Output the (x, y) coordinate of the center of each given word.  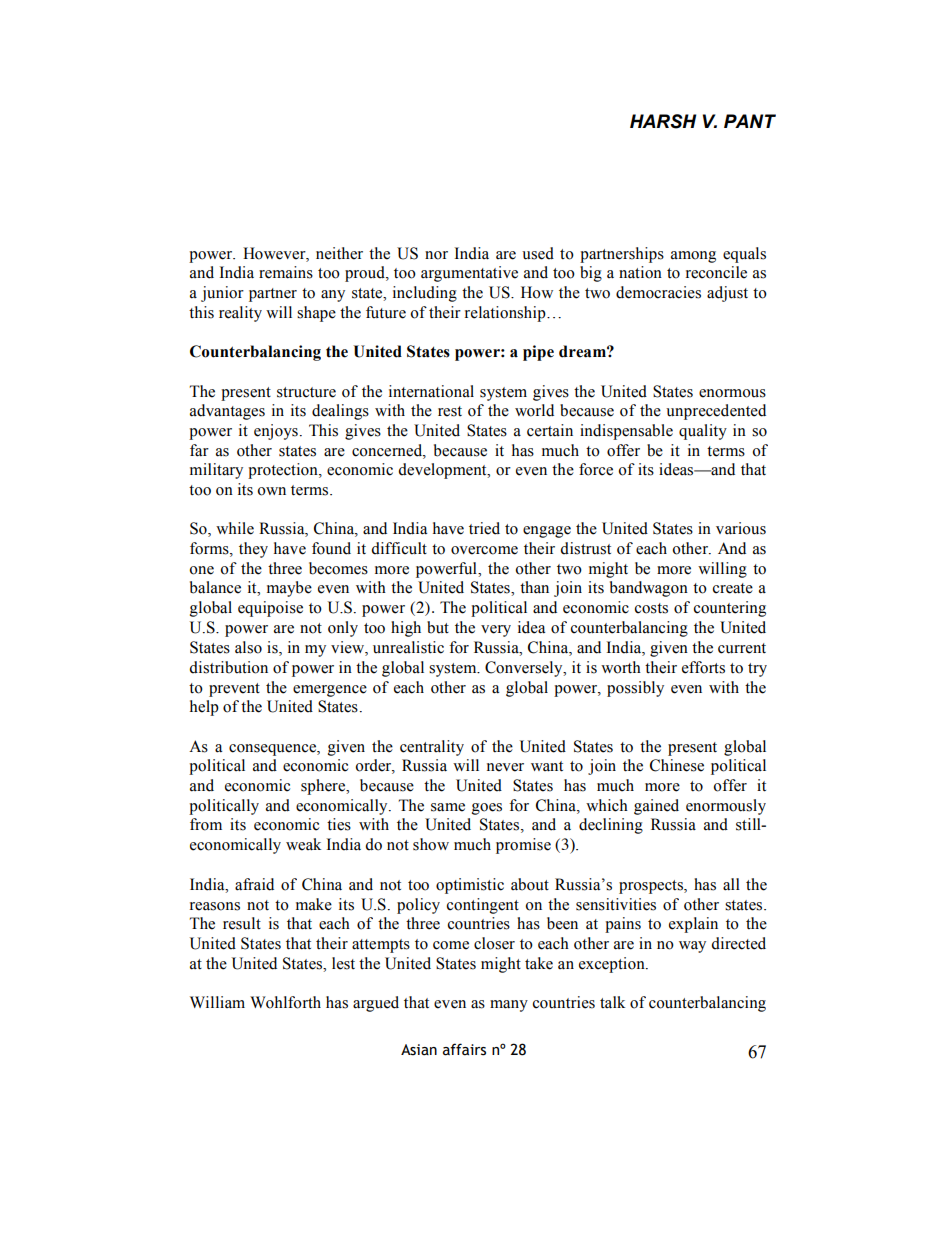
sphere (324, 787)
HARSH (663, 121)
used (538, 253)
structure (306, 392)
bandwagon (649, 589)
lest (343, 963)
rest (450, 411)
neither (339, 253)
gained (656, 807)
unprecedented (716, 412)
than (534, 587)
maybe (289, 589)
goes (487, 809)
